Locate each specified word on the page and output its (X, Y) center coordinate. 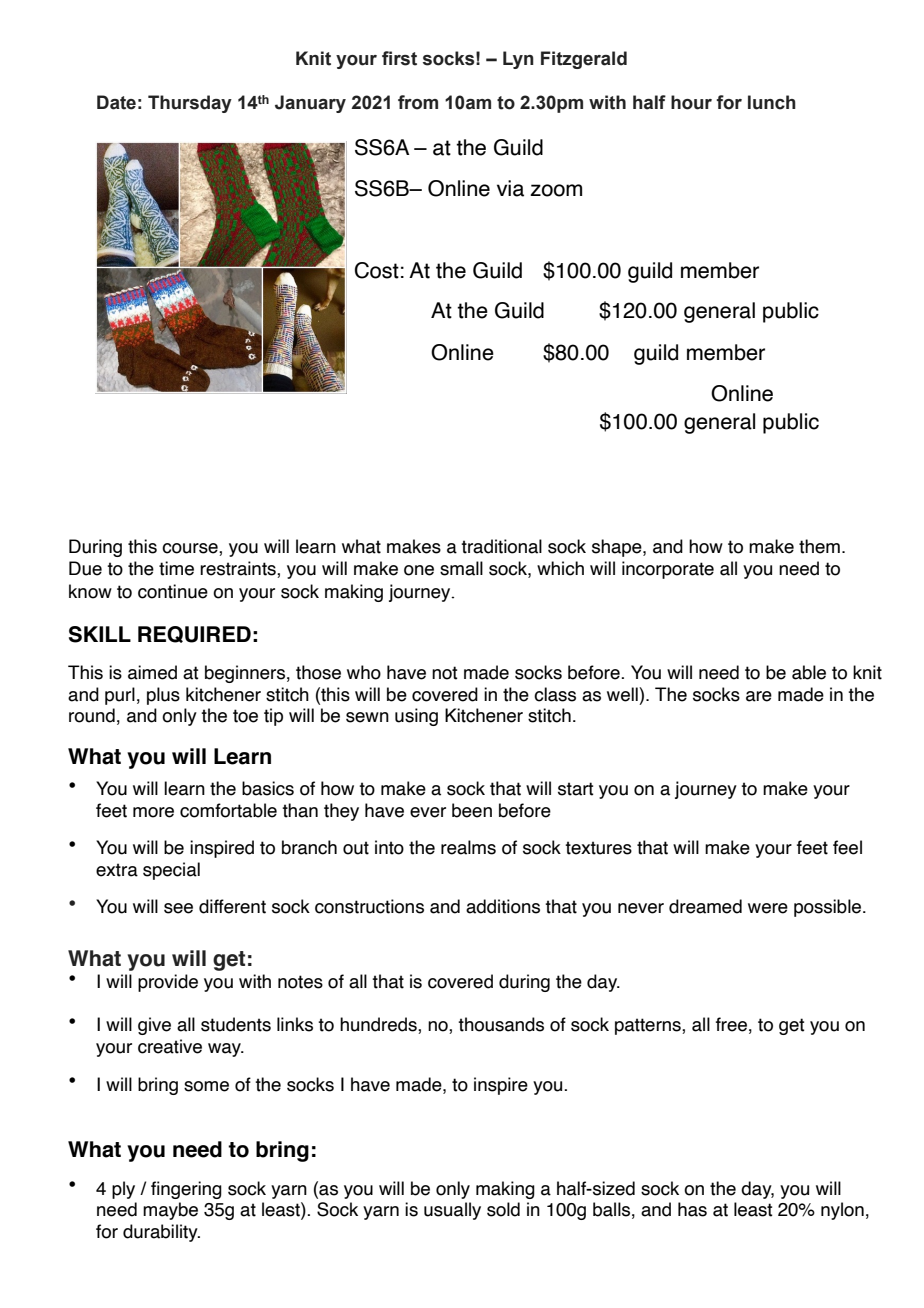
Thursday (190, 104)
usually (452, 1211)
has (692, 1209)
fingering (186, 1190)
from (418, 102)
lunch (772, 102)
